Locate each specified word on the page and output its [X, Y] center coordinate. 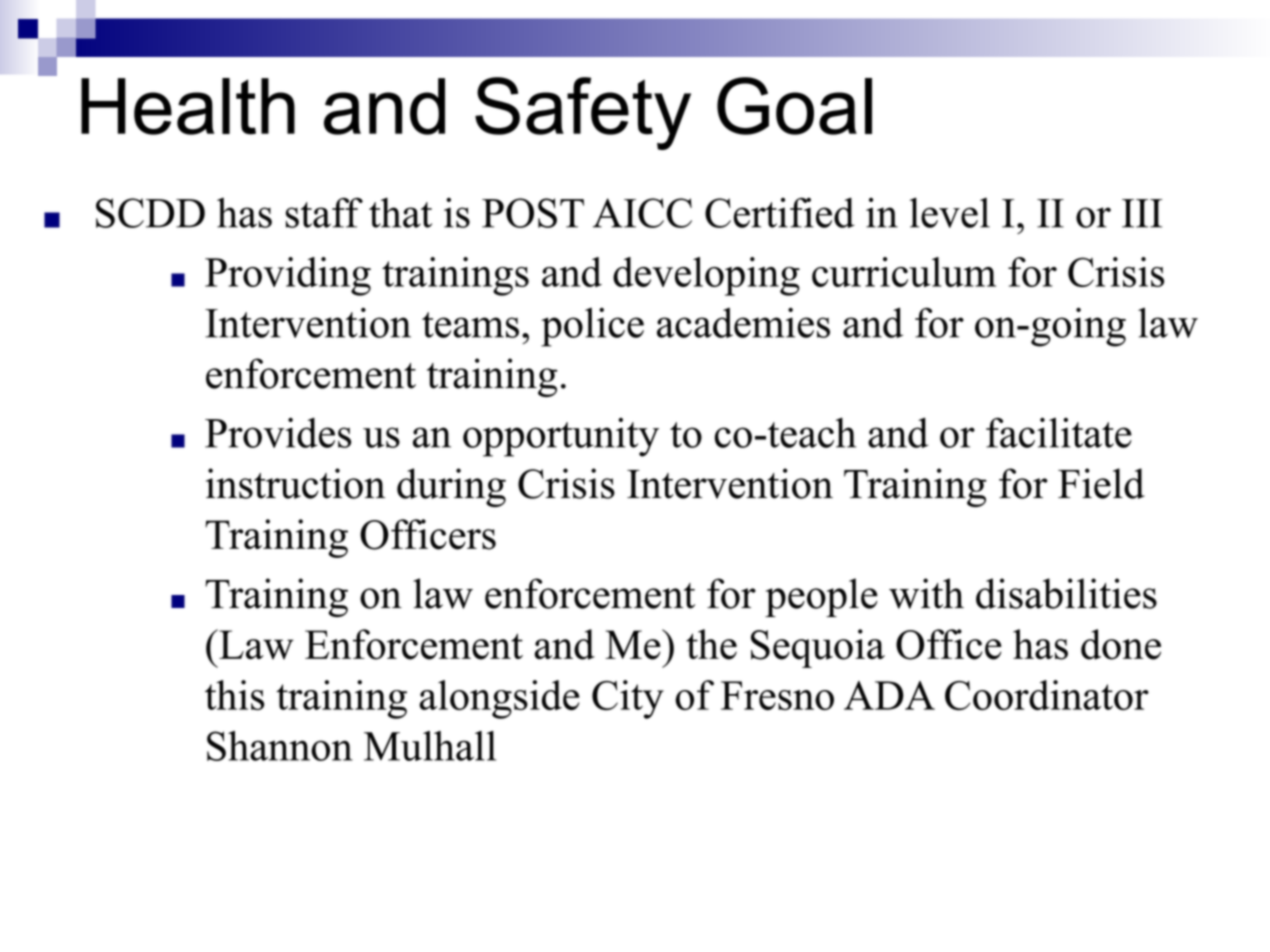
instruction [295, 483]
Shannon [280, 746]
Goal [794, 106]
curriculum [904, 272]
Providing [288, 276]
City [628, 699]
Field [1101, 483]
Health [188, 106]
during [451, 487]
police [592, 327]
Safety [583, 113]
